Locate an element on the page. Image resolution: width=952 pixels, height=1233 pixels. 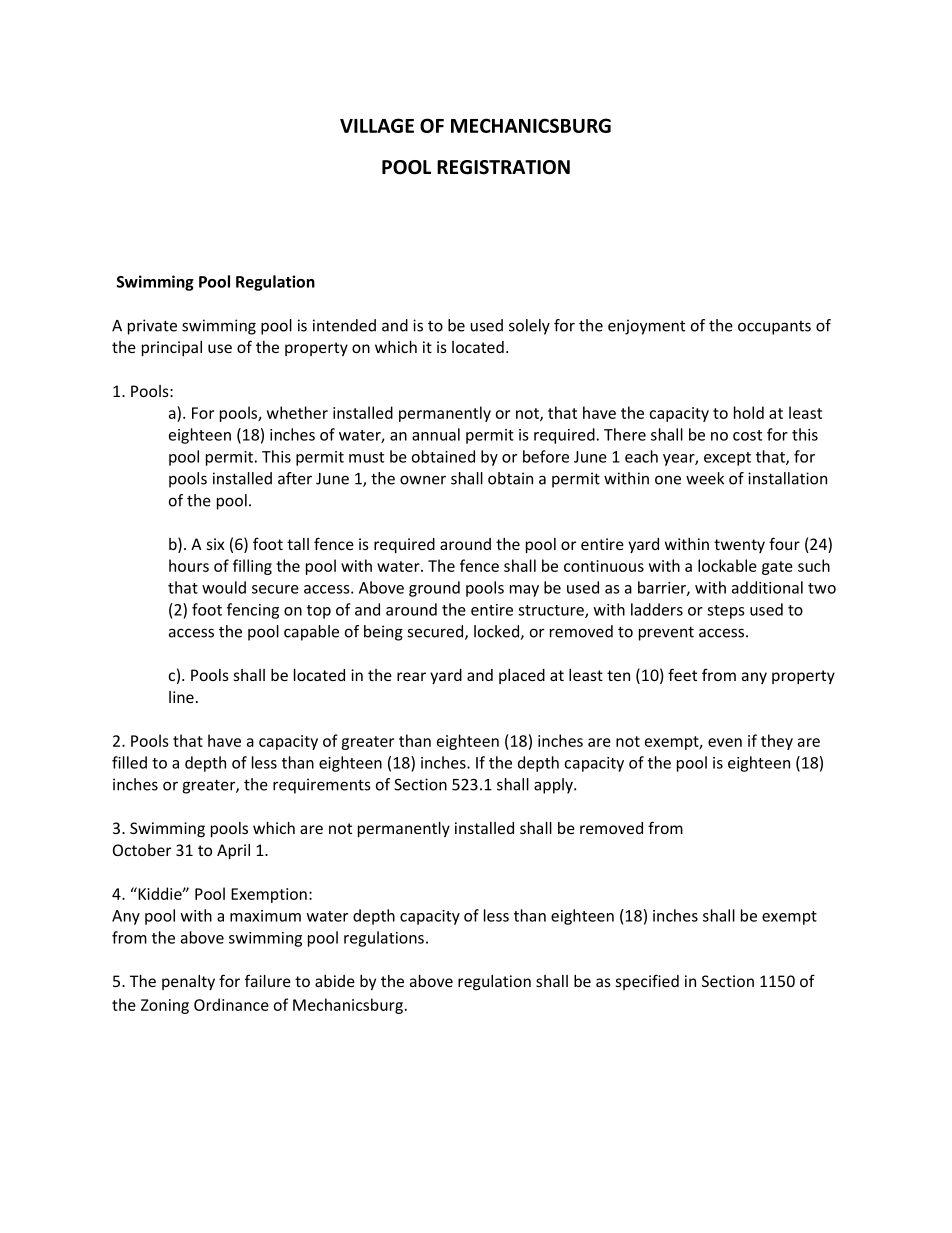
penalty is located at coordinates (188, 982).
